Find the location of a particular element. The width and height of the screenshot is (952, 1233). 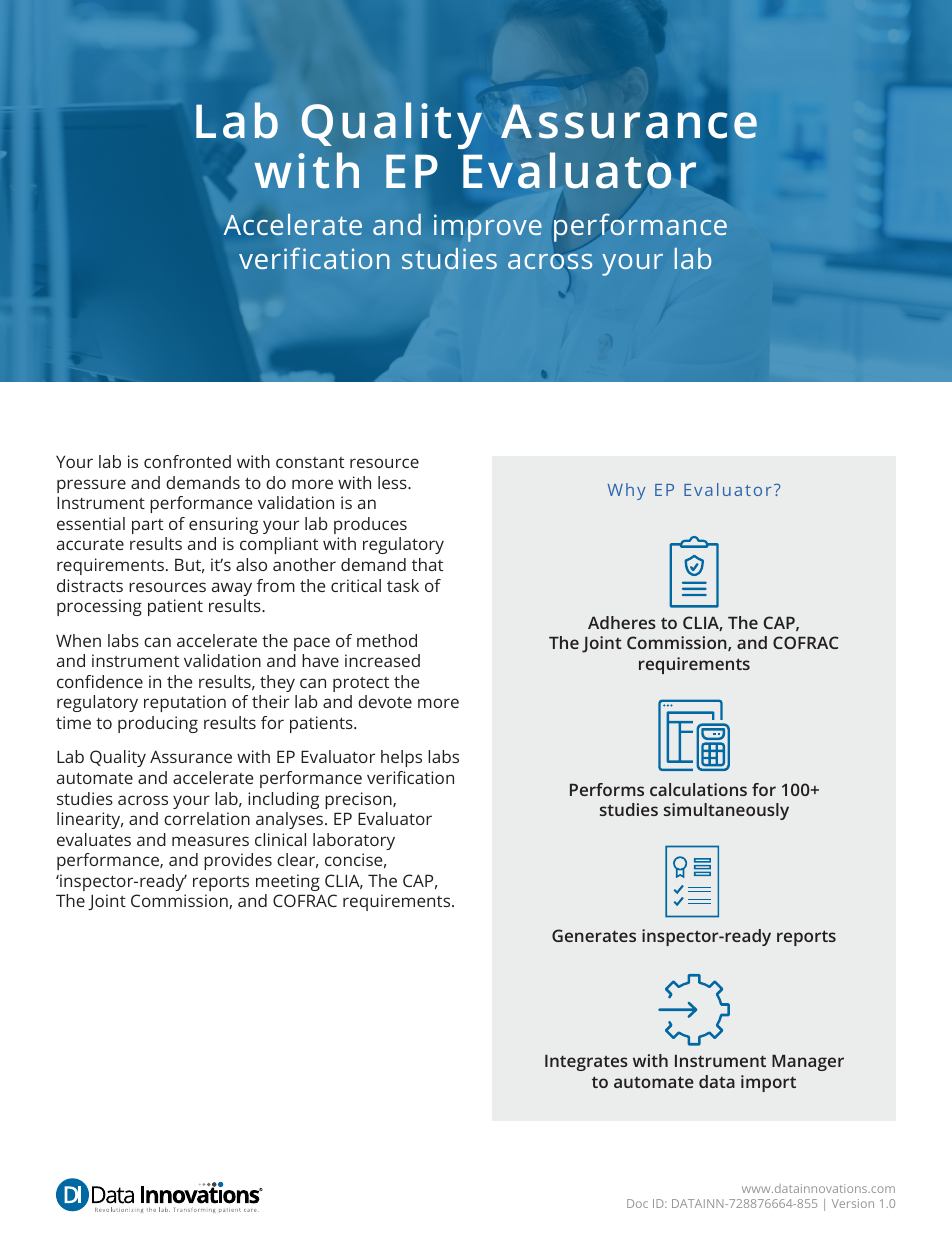

produces is located at coordinates (370, 525).
